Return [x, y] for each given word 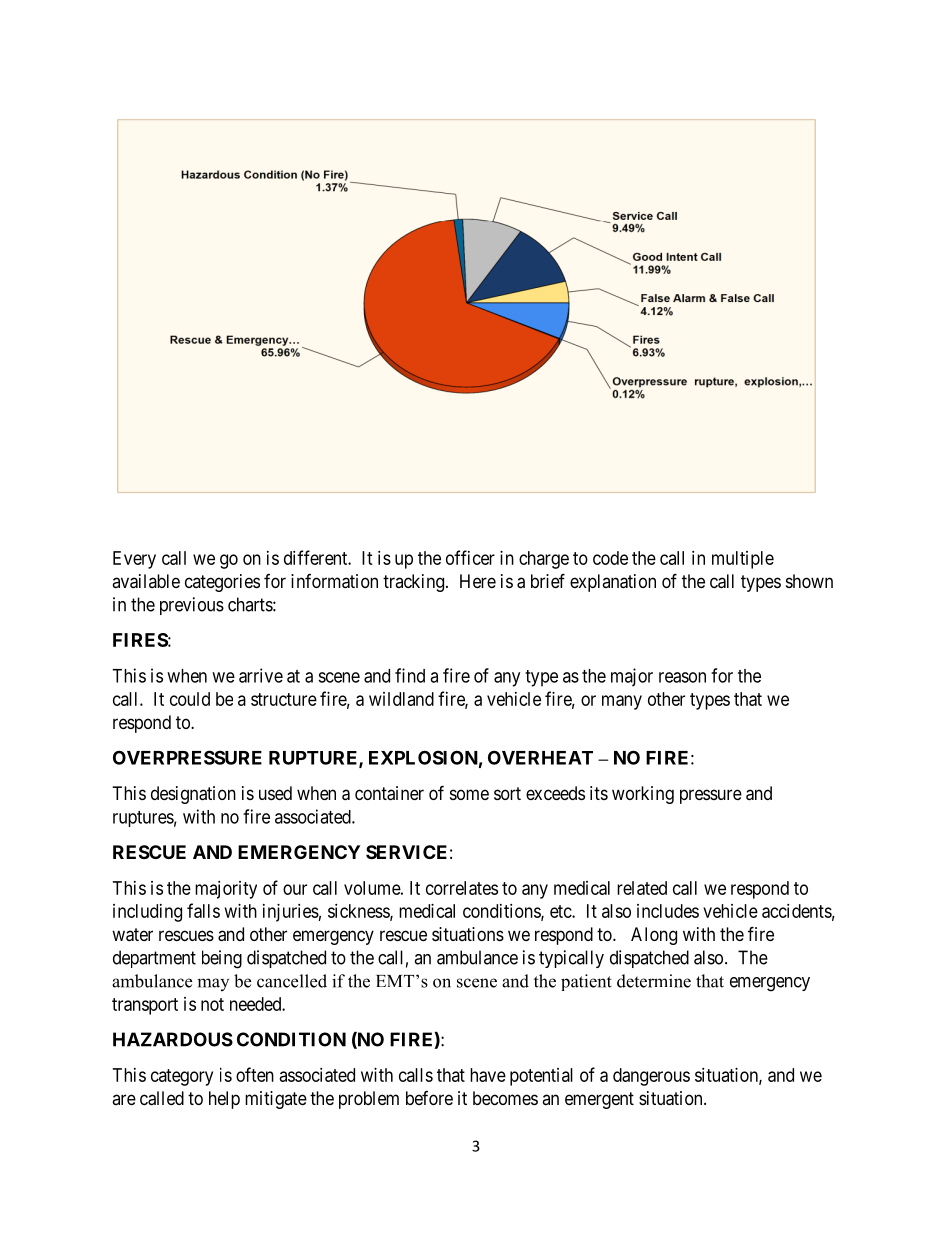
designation [193, 795]
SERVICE [406, 852]
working [643, 795]
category [182, 1077]
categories [222, 583]
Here [478, 581]
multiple [743, 560]
